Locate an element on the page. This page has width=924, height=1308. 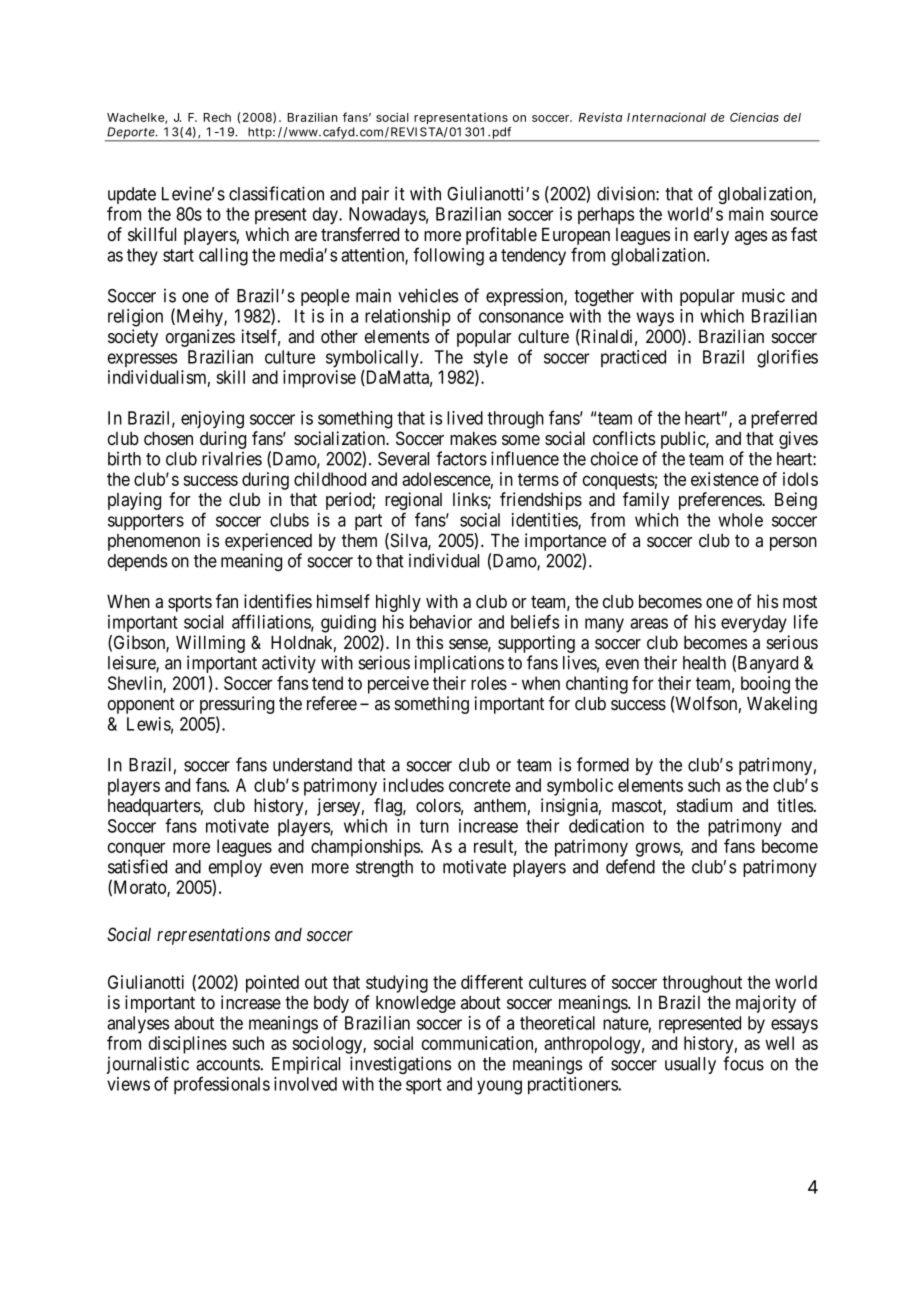
behavior is located at coordinates (441, 622).
